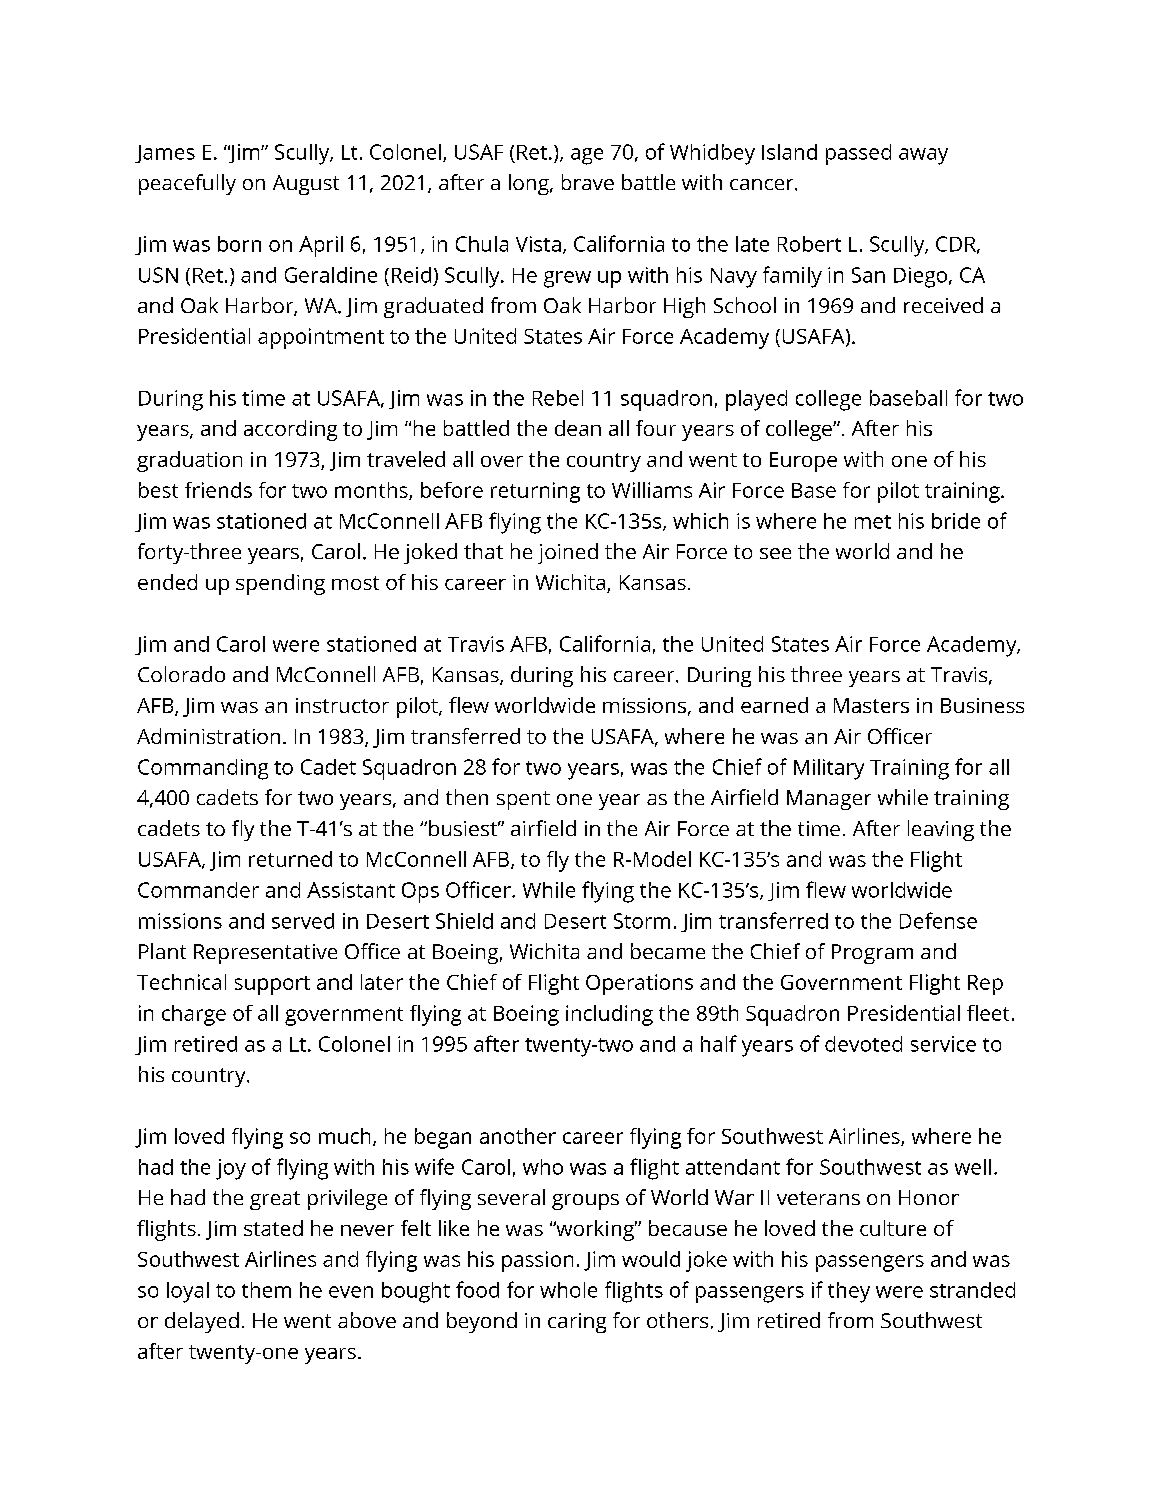 Image resolution: width=1164 pixels, height=1507 pixels. What do you see at coordinates (306, 185) in the image?
I see `August` at bounding box center [306, 185].
